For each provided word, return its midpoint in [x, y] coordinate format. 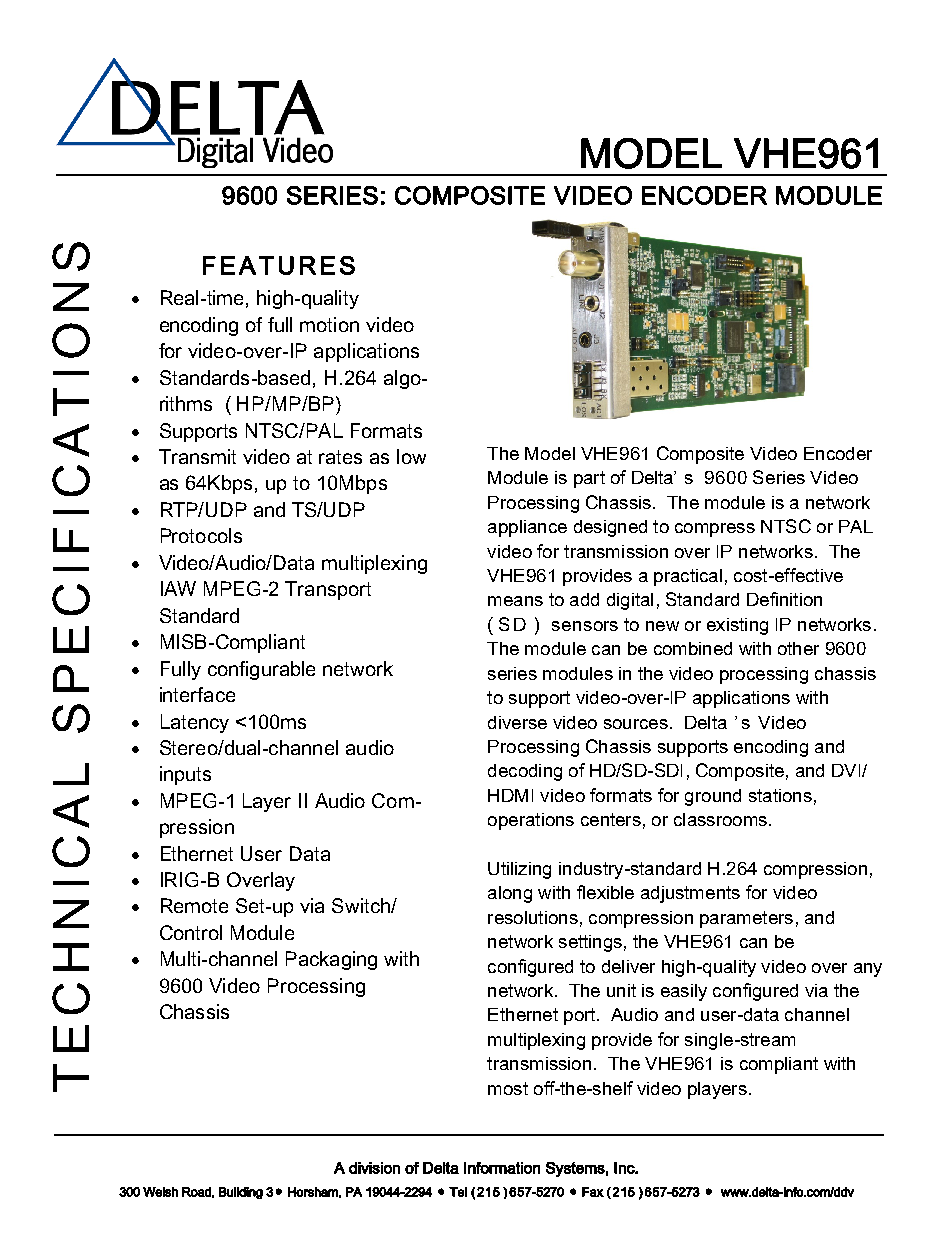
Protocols [201, 535]
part [589, 479]
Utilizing [519, 870]
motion [329, 324]
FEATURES [279, 265]
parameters [746, 919]
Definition [784, 599]
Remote [194, 905]
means [515, 601]
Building [241, 1193]
